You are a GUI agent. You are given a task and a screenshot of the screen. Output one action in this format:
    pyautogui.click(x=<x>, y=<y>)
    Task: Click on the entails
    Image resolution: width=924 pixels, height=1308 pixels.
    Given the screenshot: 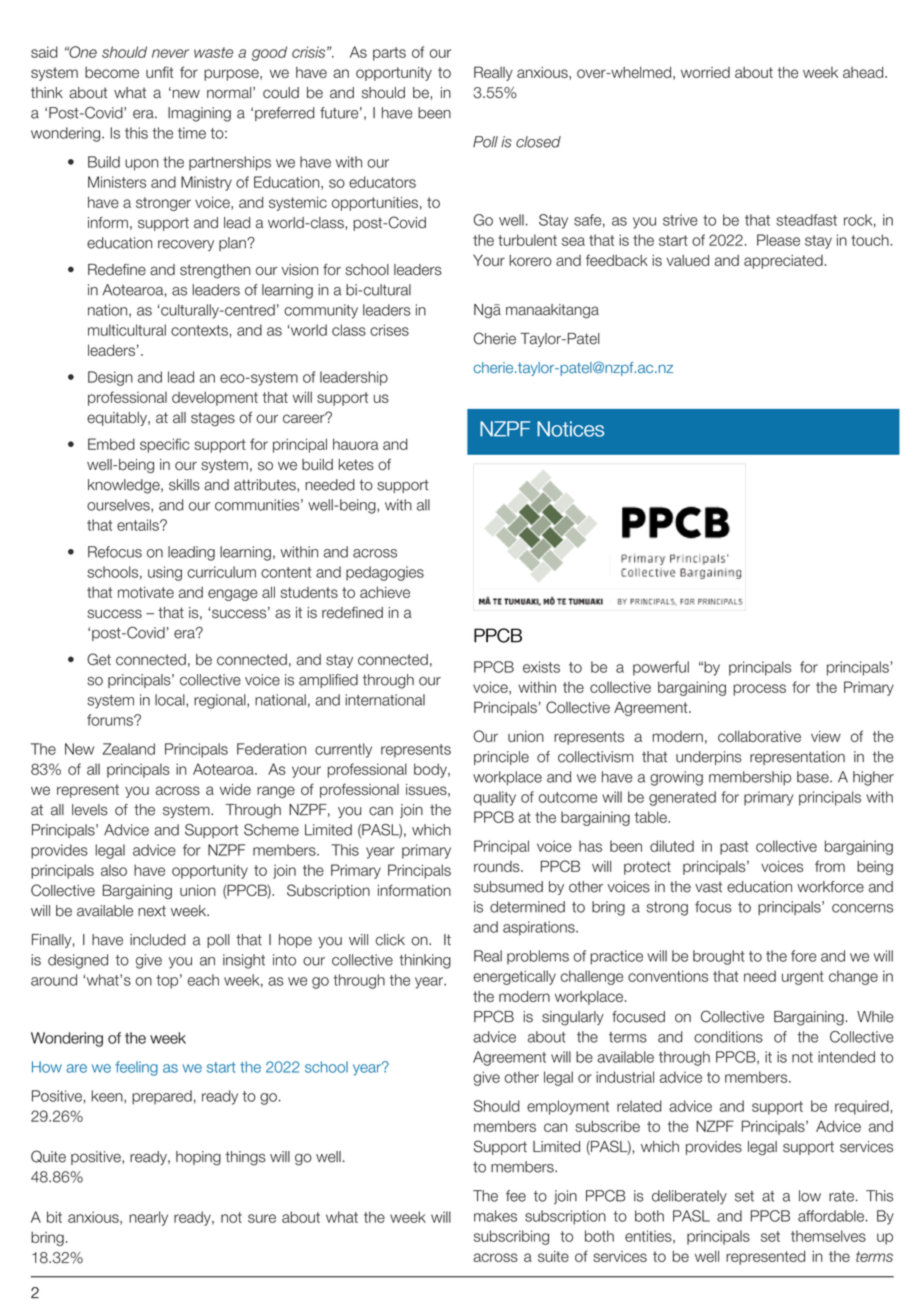 What is the action you would take?
    pyautogui.click(x=139, y=525)
